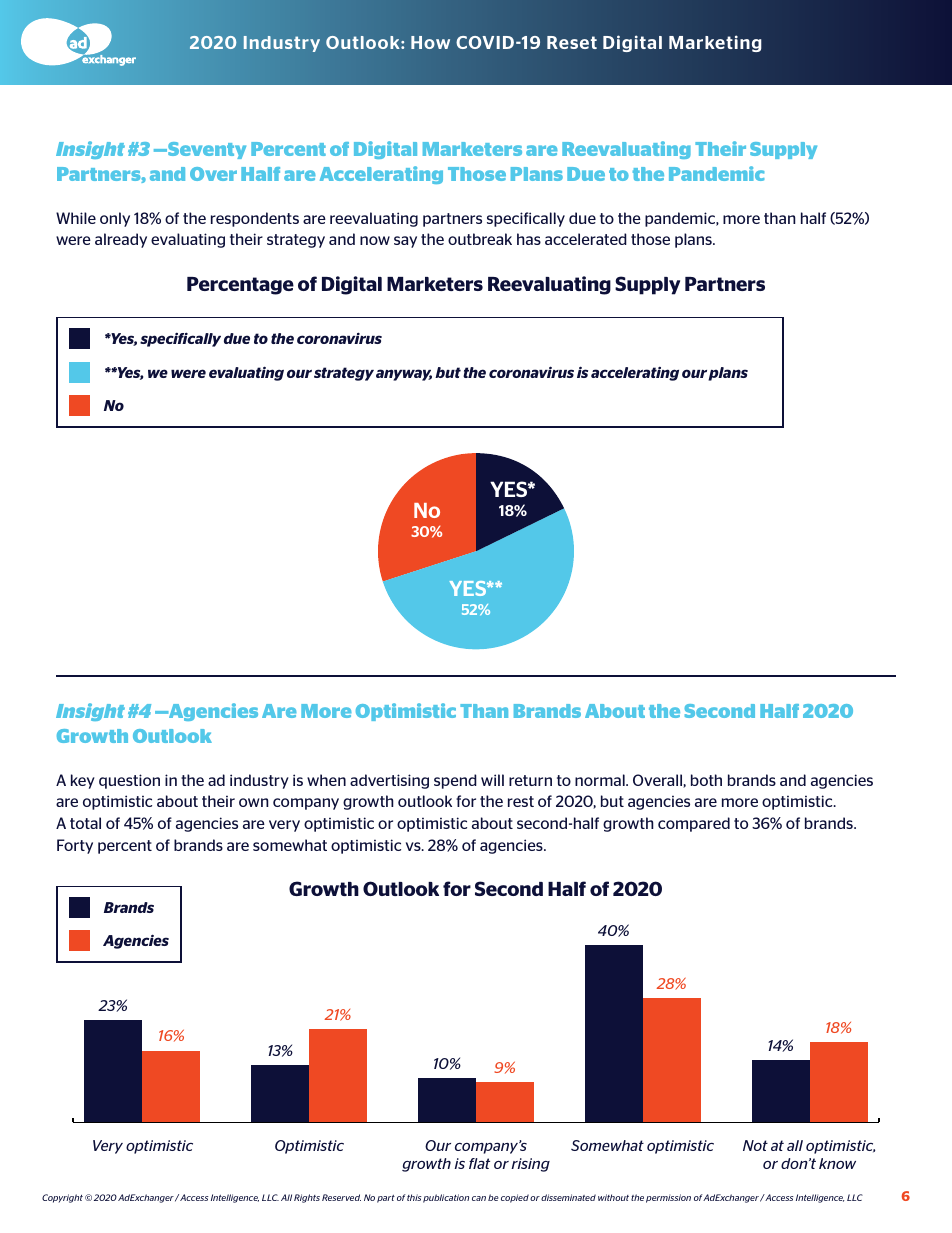 This screenshot has height=1233, width=952. I want to click on Seventy, so click(206, 150).
